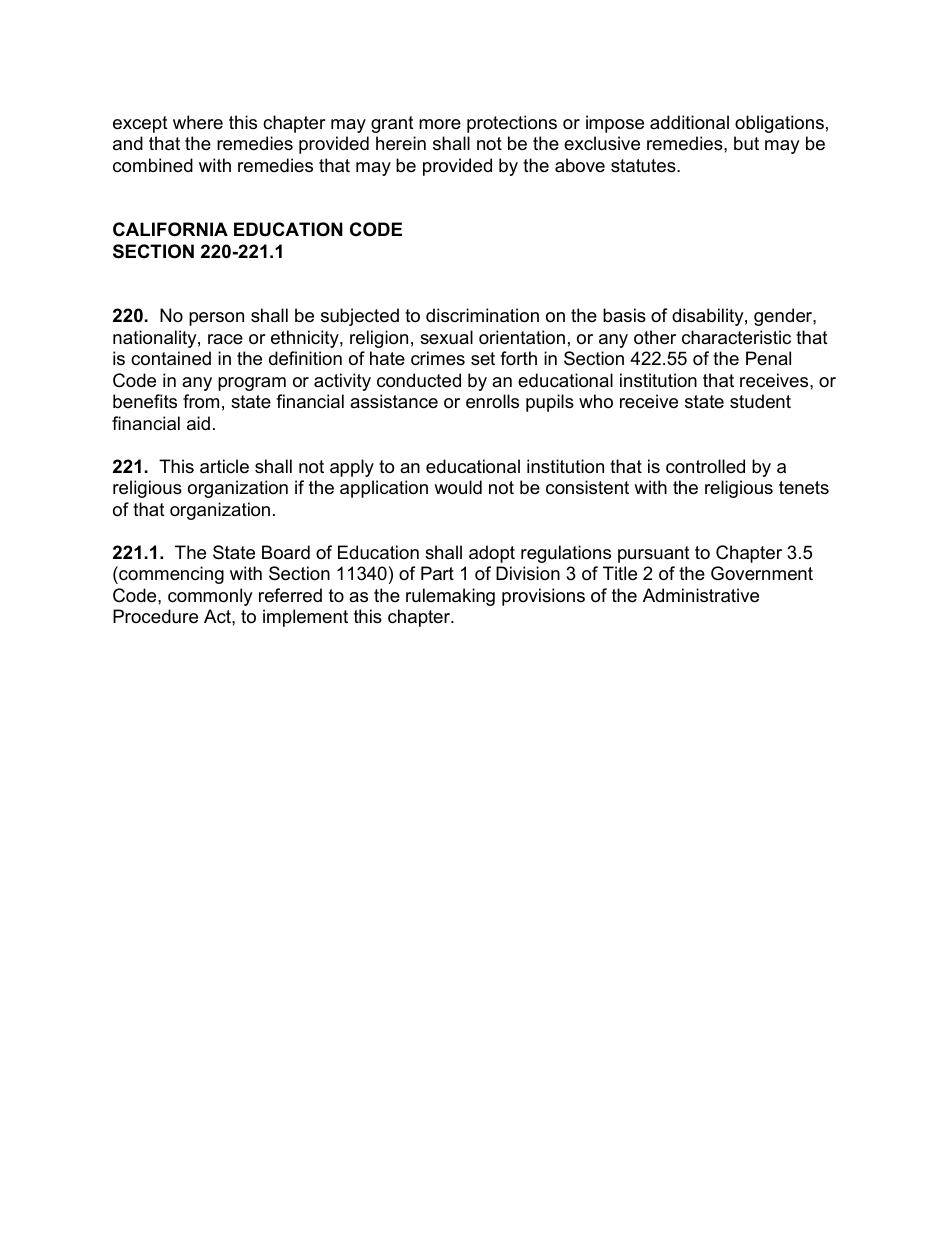  What do you see at coordinates (171, 358) in the screenshot?
I see `contained` at bounding box center [171, 358].
